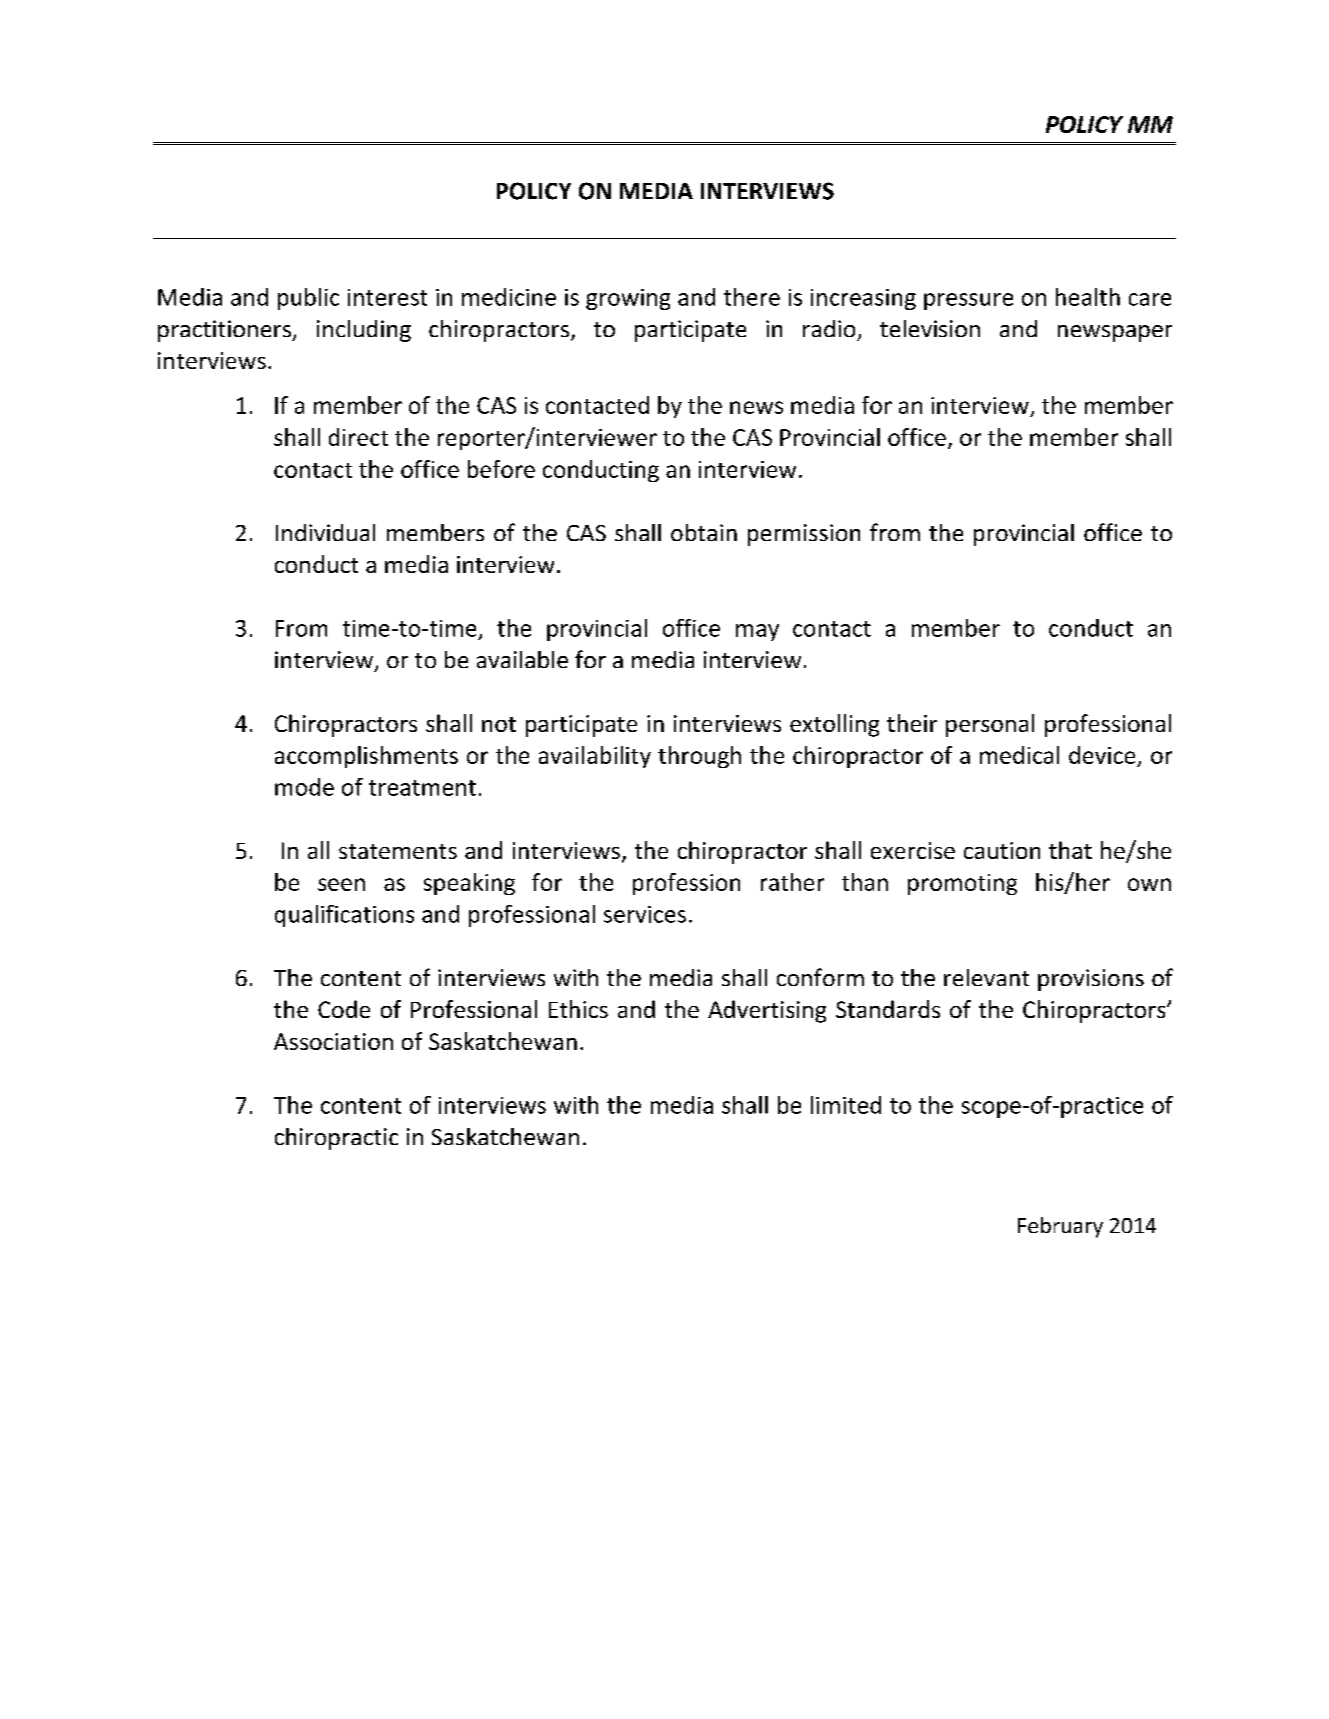 The height and width of the document is (1719, 1329). I want to click on including, so click(364, 331).
